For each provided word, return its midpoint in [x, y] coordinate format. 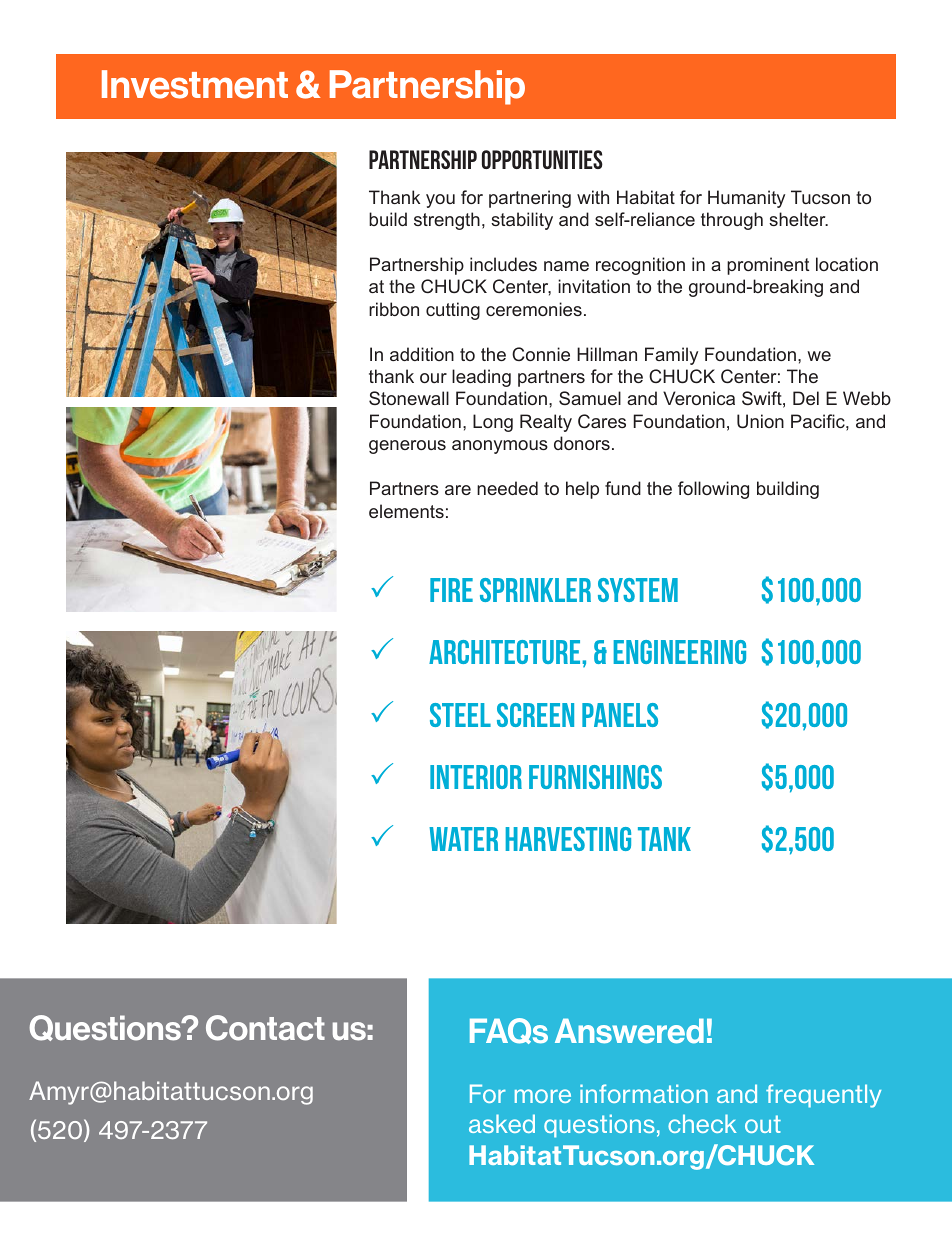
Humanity [746, 199]
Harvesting [568, 839]
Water [463, 839]
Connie [541, 354]
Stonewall [409, 398]
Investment [195, 84]
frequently [823, 1096]
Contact [265, 1028]
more [543, 1096]
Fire [451, 590]
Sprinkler [535, 590]
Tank [664, 839]
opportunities [542, 159]
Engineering [680, 652]
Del [806, 398]
